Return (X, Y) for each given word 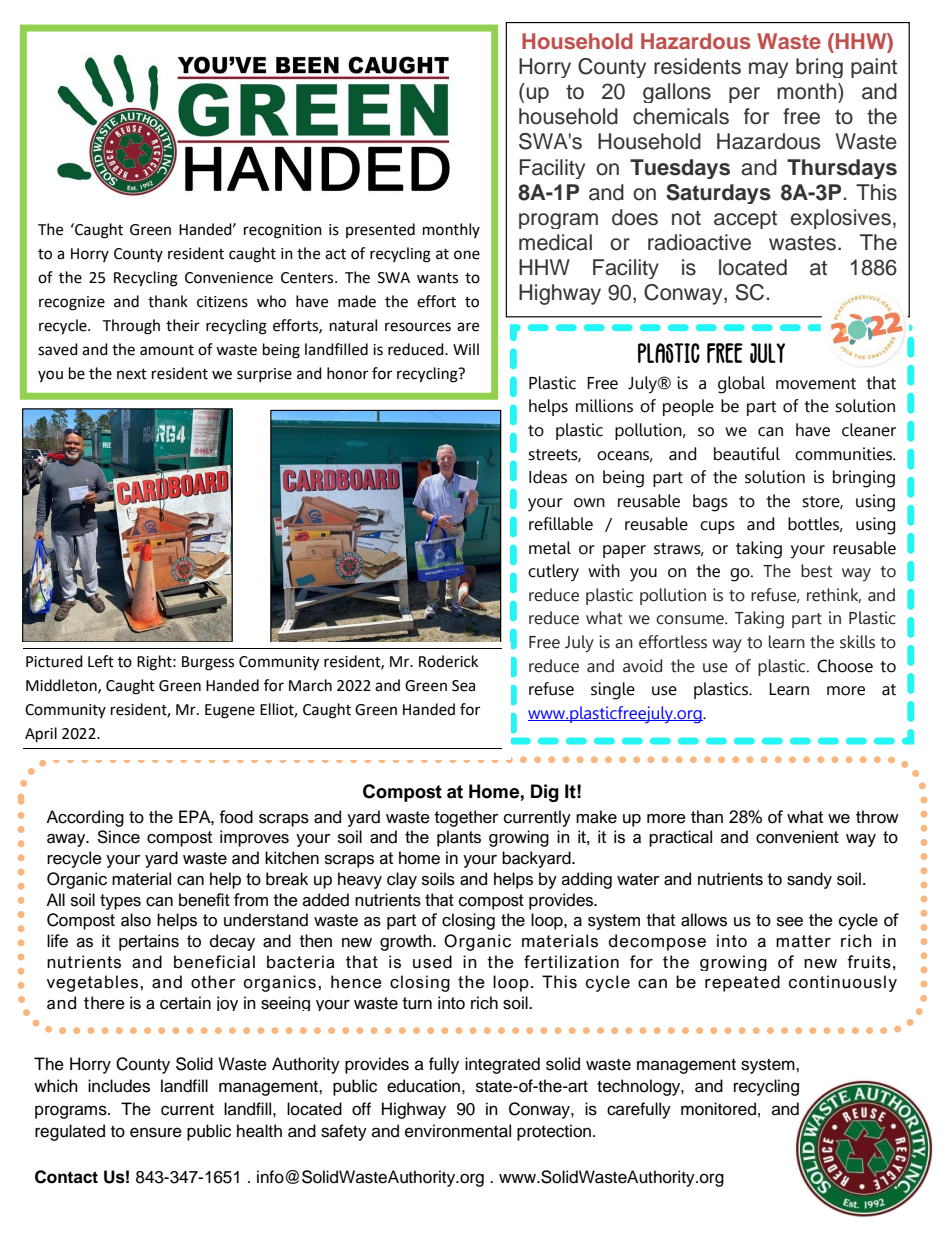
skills (857, 642)
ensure (156, 1132)
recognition (283, 231)
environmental (458, 1131)
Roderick (448, 661)
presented (380, 230)
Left (101, 661)
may (768, 70)
